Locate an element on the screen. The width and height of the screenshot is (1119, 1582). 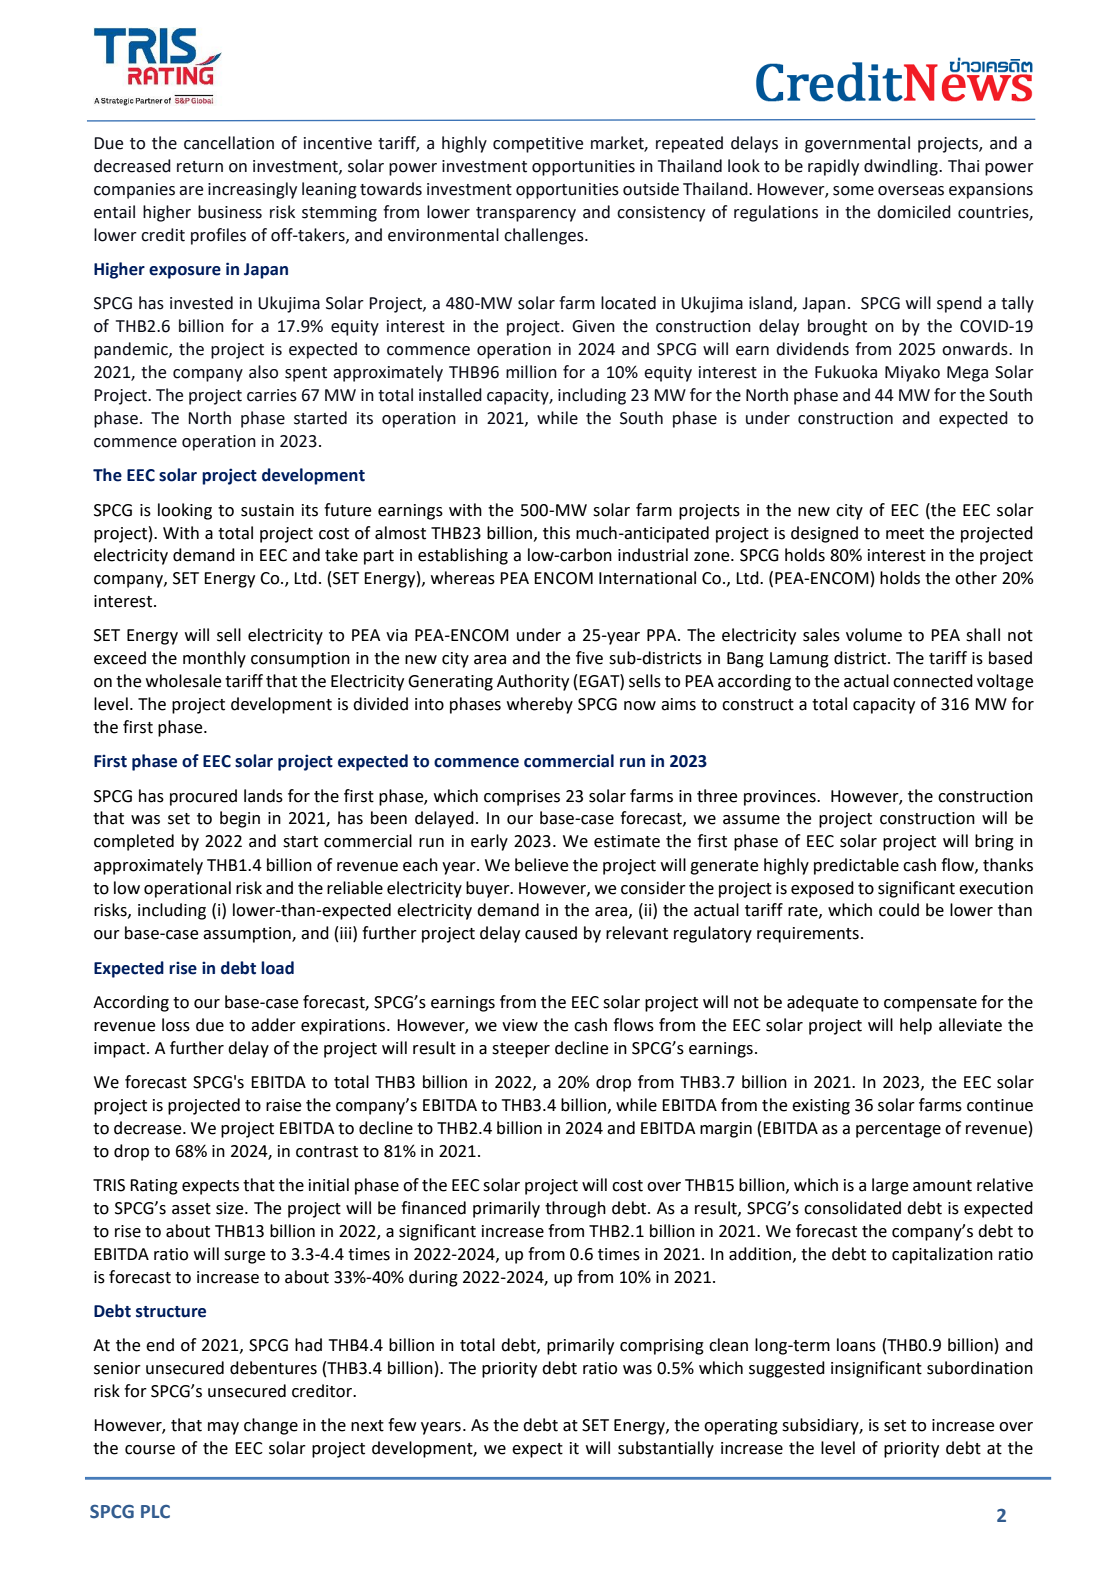
begin is located at coordinates (240, 819).
